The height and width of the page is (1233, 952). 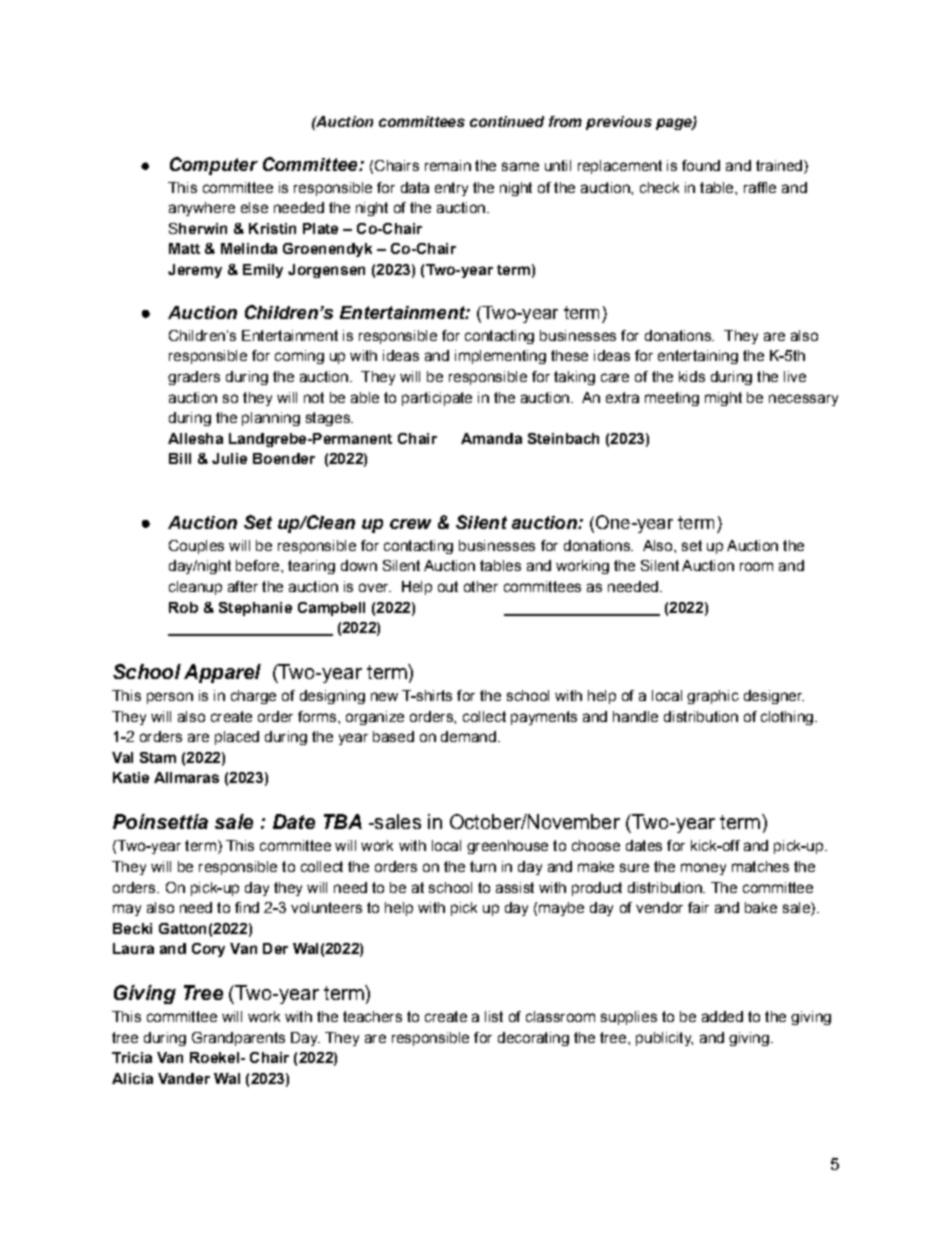 What do you see at coordinates (238, 1039) in the page?
I see `Grandparents` at bounding box center [238, 1039].
